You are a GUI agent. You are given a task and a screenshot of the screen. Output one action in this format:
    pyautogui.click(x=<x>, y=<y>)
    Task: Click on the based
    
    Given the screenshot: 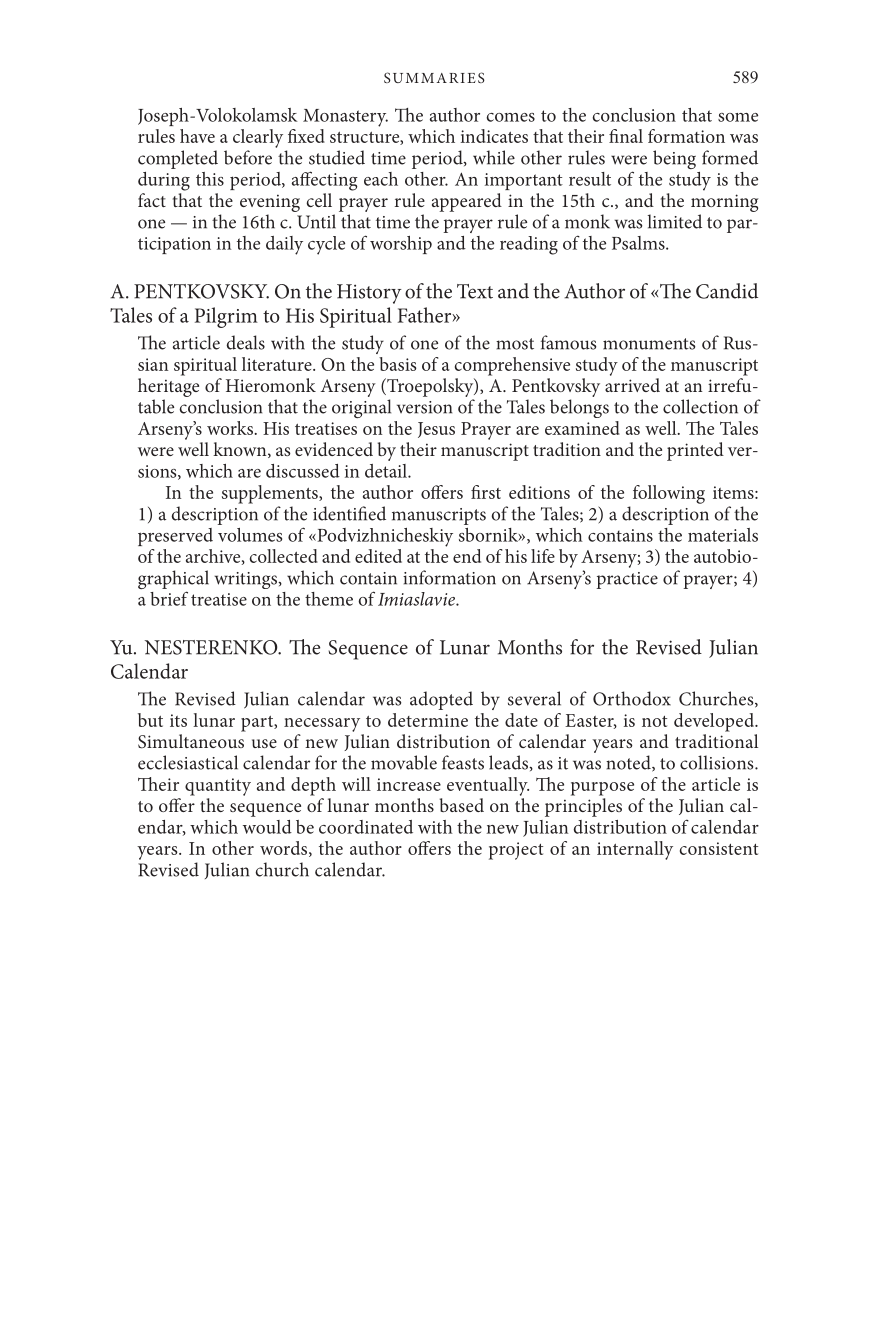 What is the action you would take?
    pyautogui.click(x=462, y=805)
